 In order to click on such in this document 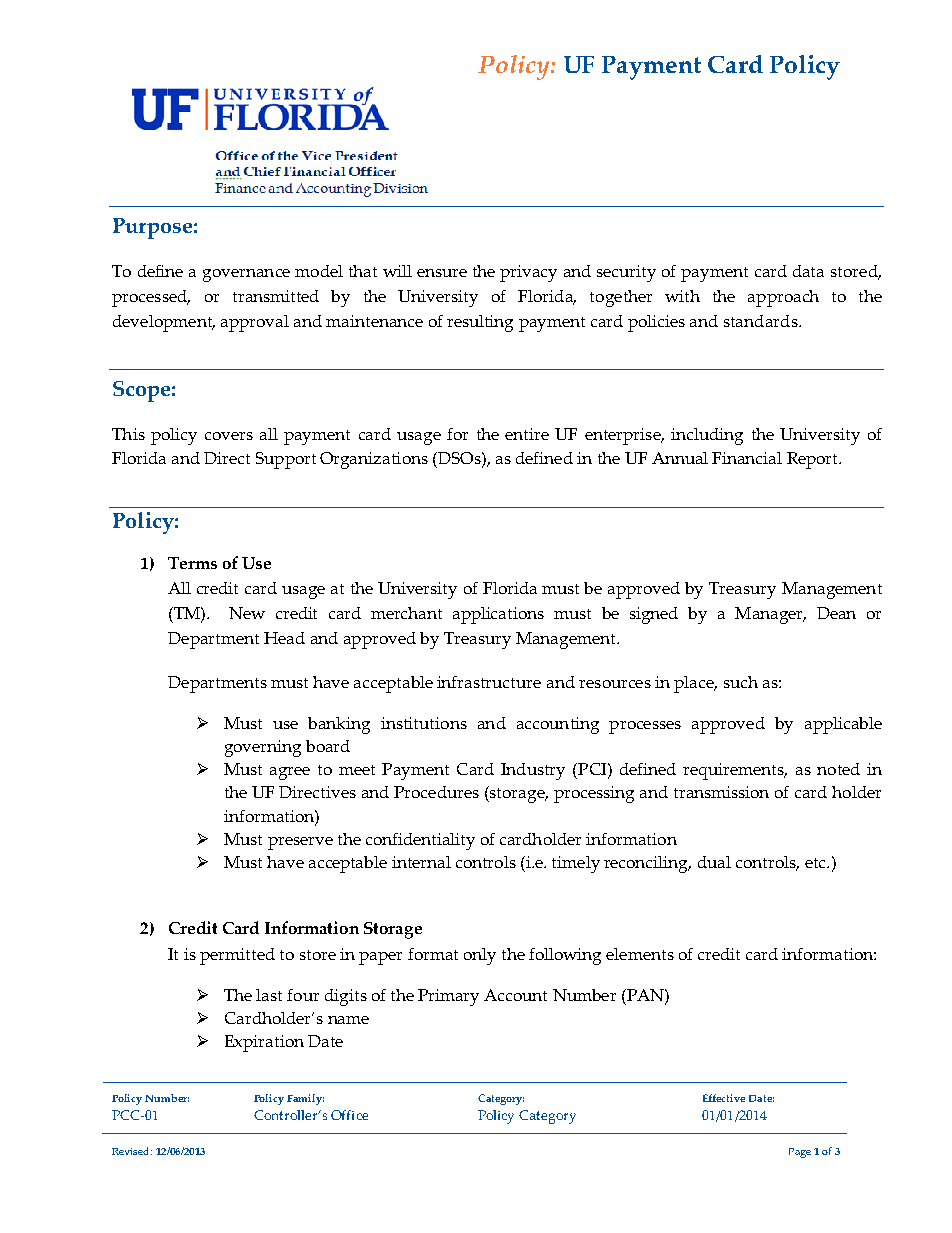, I will do `click(741, 682)`.
